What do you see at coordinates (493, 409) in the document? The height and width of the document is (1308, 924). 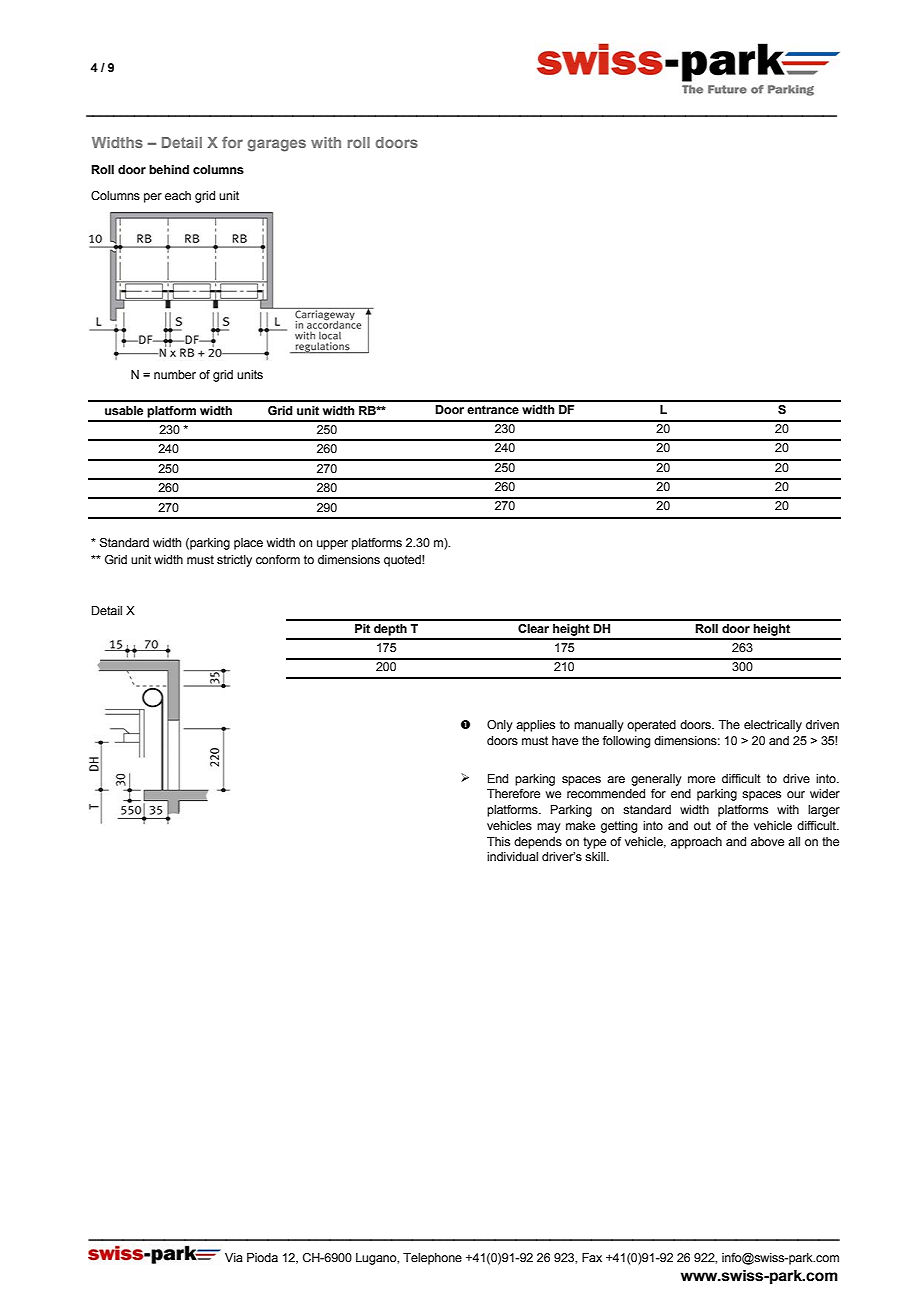 I see `entrance` at bounding box center [493, 409].
